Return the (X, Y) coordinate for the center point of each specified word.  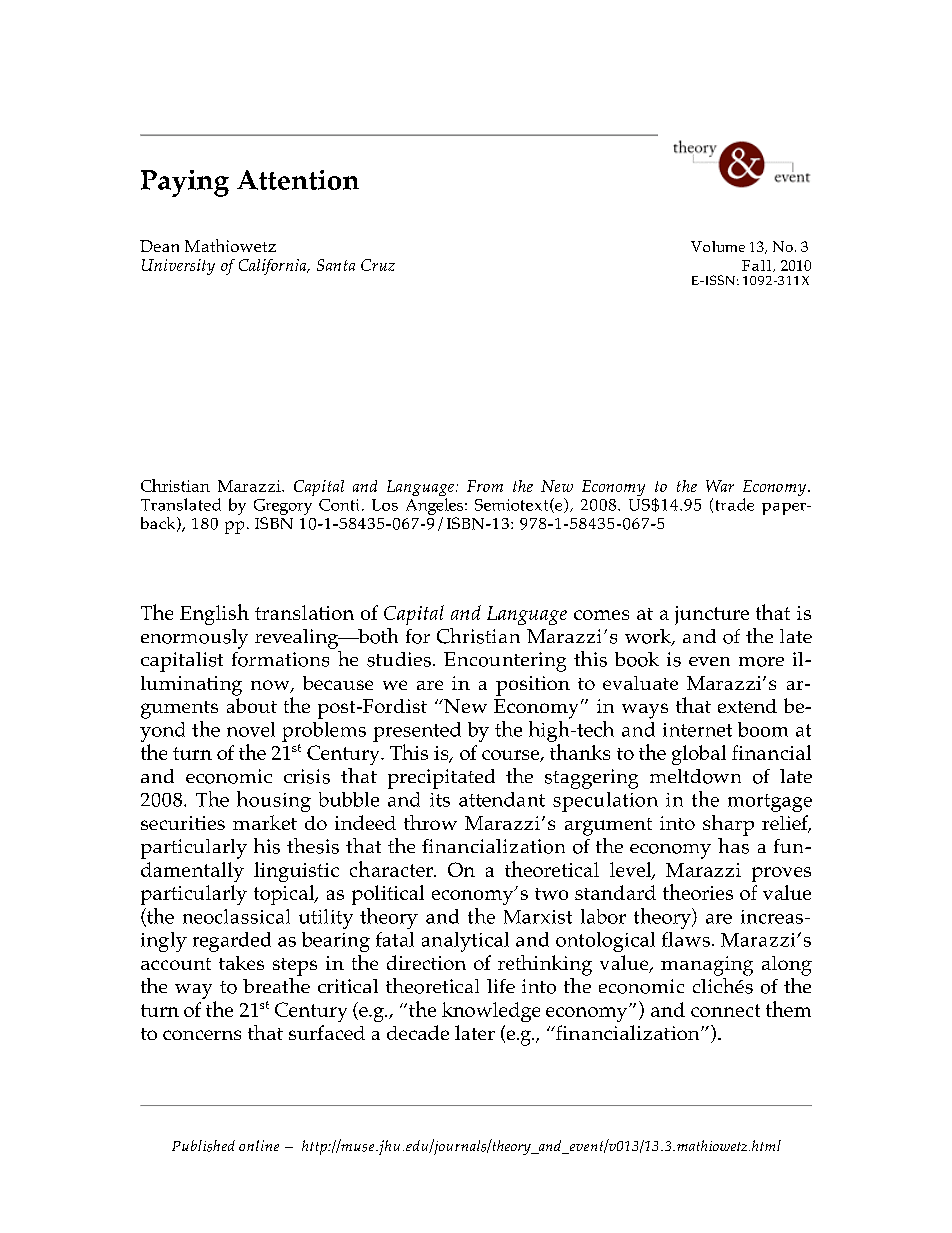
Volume (718, 246)
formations (280, 659)
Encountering (505, 662)
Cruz (378, 265)
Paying (185, 183)
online (259, 1145)
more (761, 662)
